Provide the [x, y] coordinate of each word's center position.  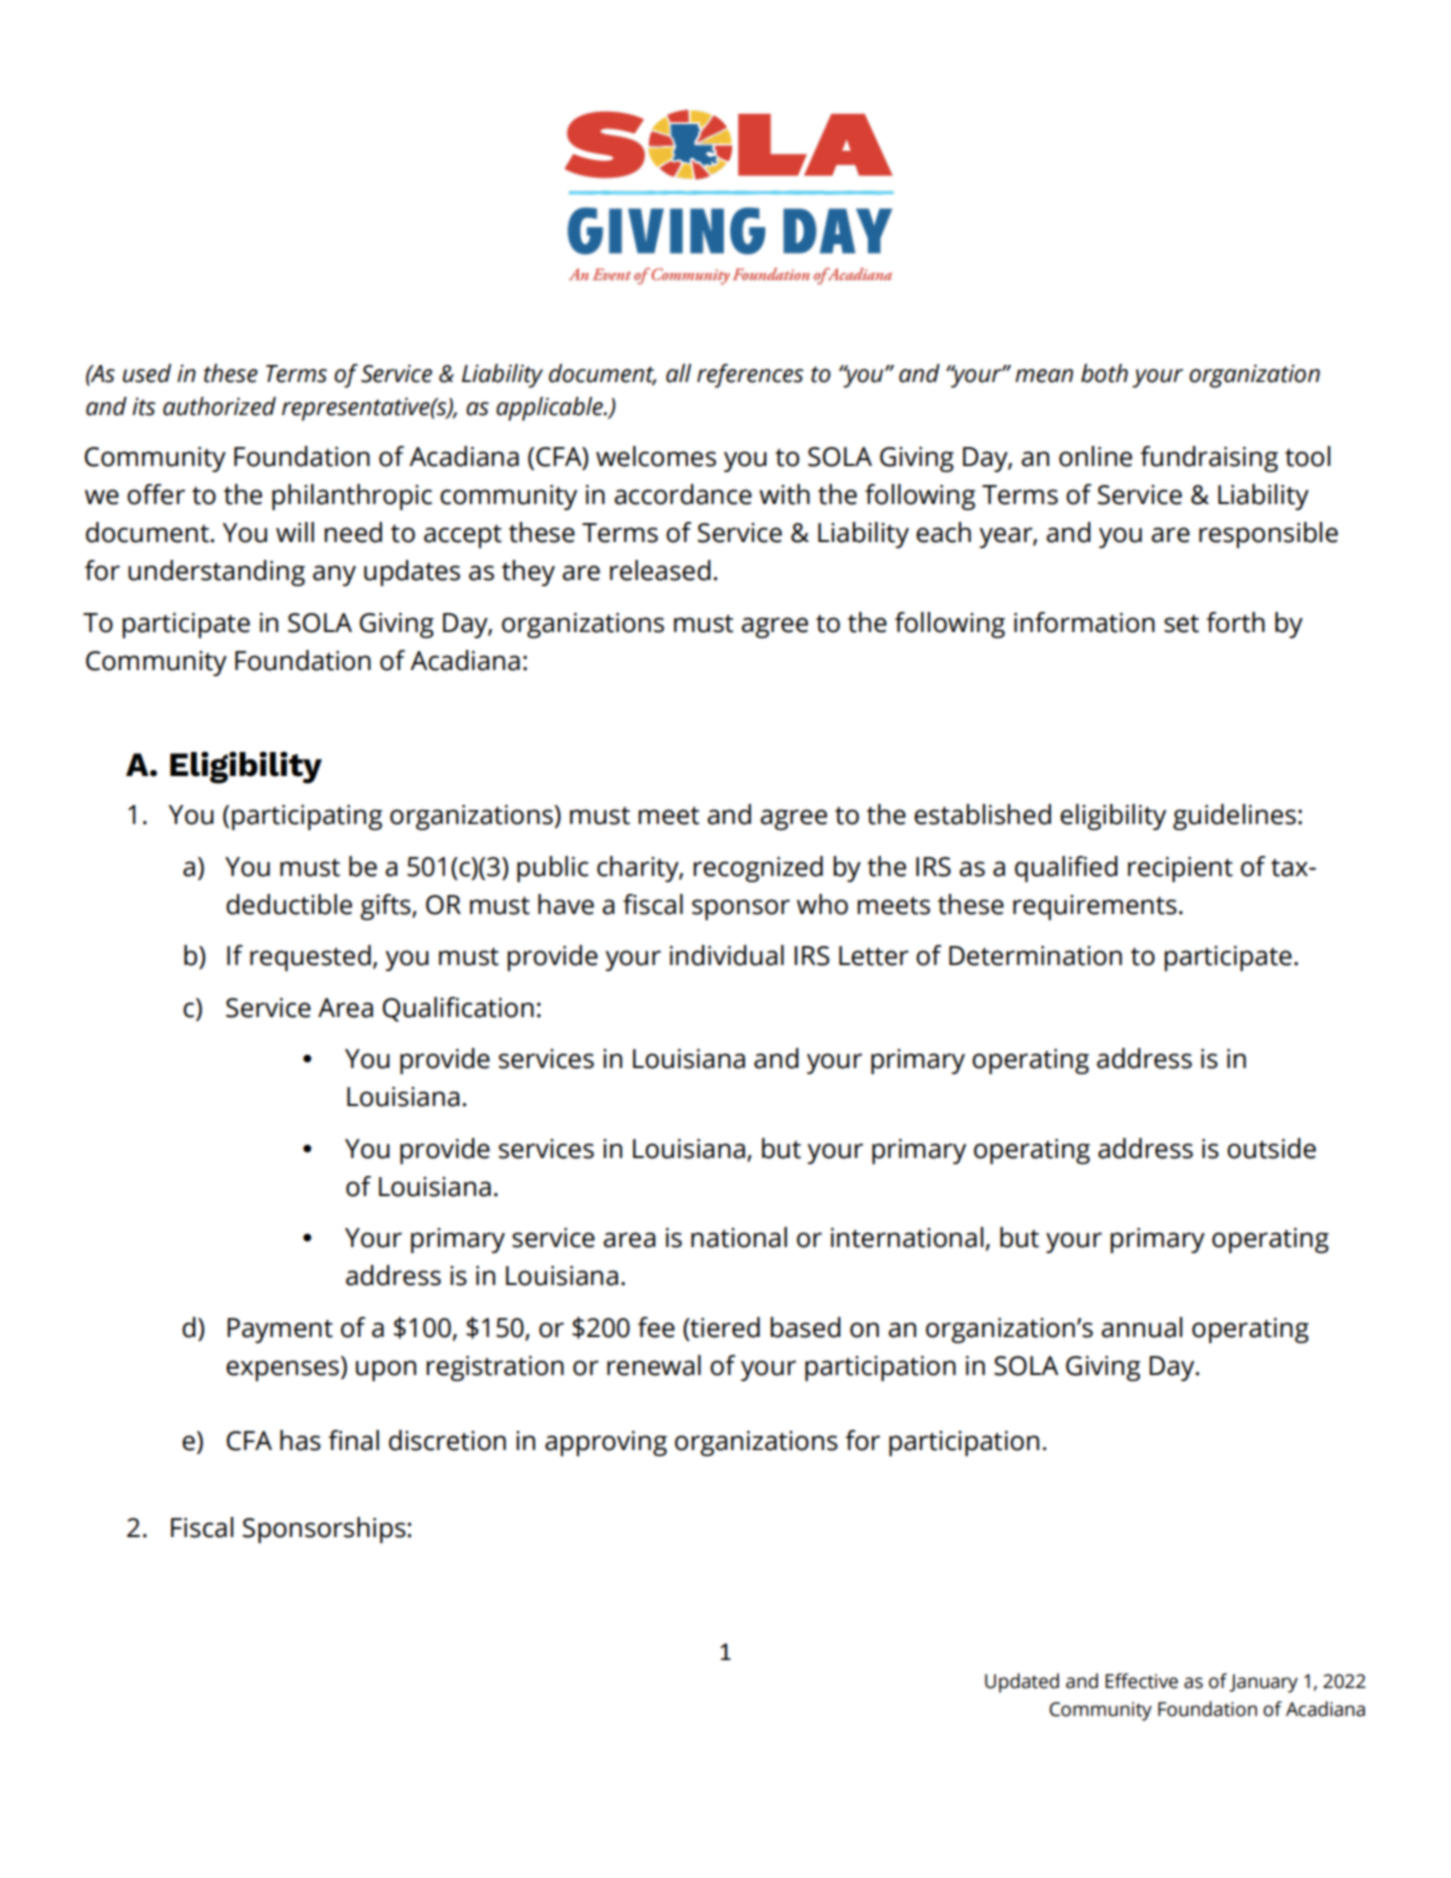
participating [307, 817]
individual [727, 955]
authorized [219, 406]
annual [1141, 1327]
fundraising [1209, 459]
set [1181, 624]
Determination [1035, 956]
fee [656, 1327]
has [300, 1440]
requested [310, 958]
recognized [758, 869]
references [750, 376]
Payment [280, 1330]
